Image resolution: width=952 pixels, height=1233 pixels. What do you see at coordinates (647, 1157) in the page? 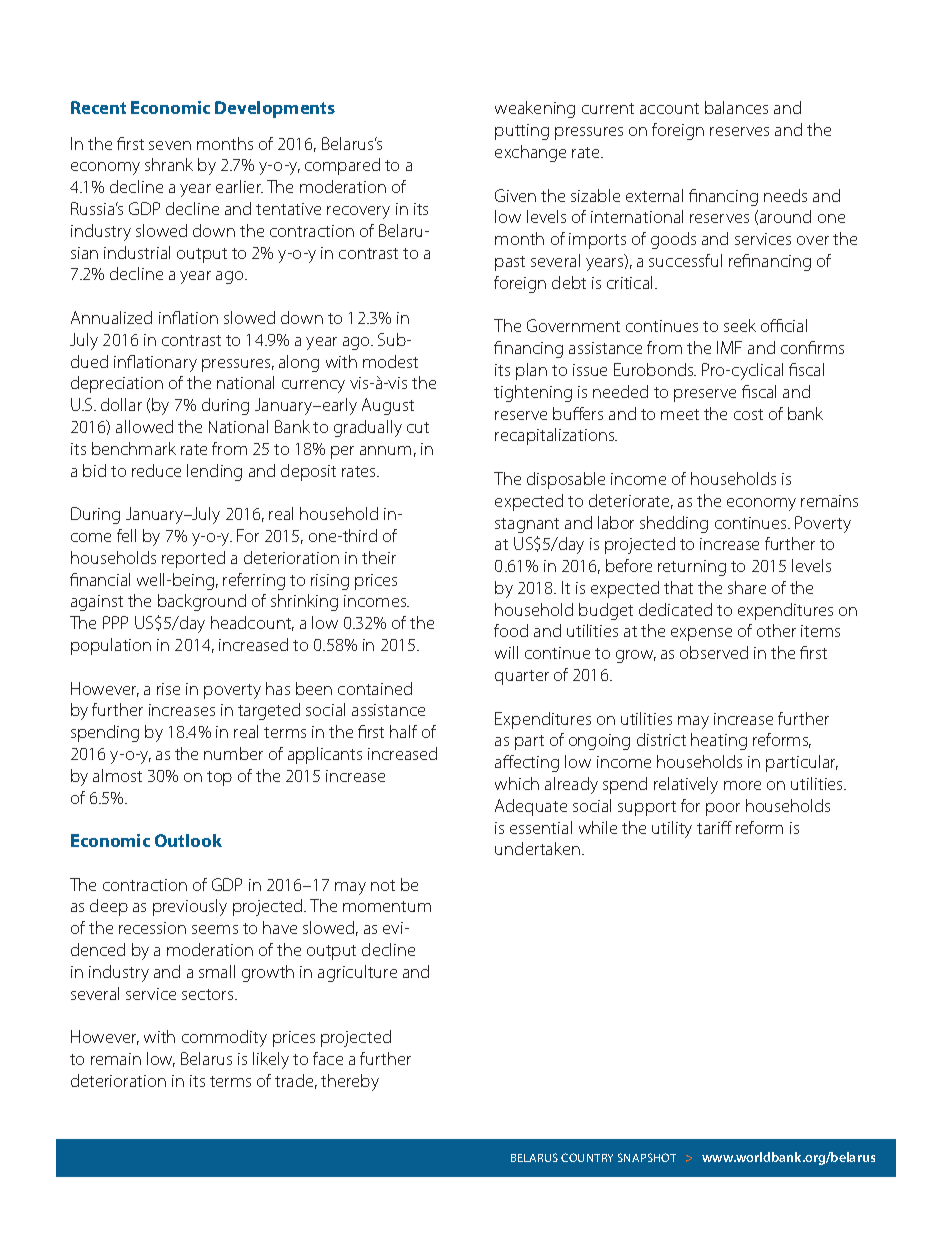
I see `SNAPSHOT` at bounding box center [647, 1157].
